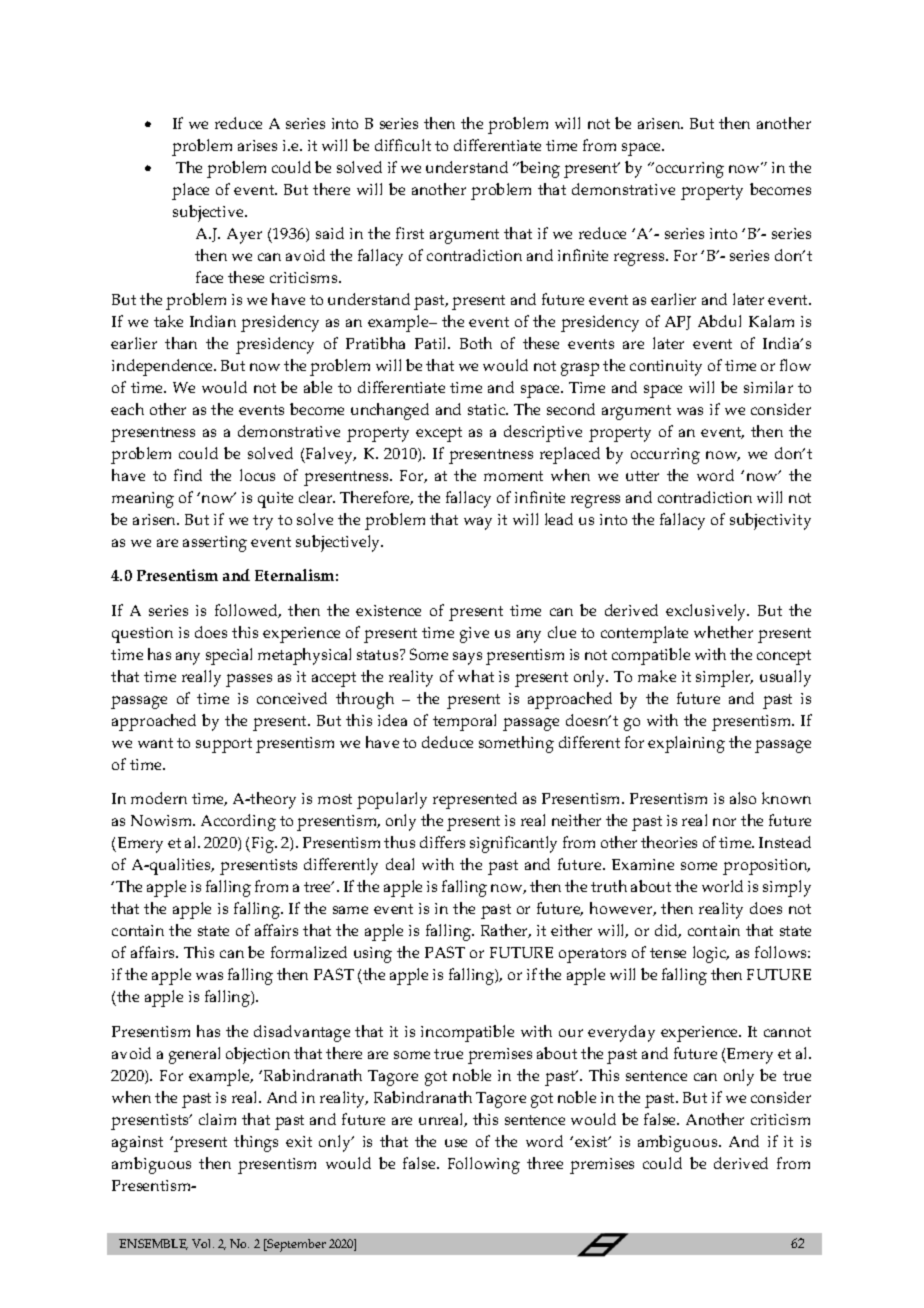  What do you see at coordinates (484, 1165) in the screenshot?
I see `Following` at bounding box center [484, 1165].
